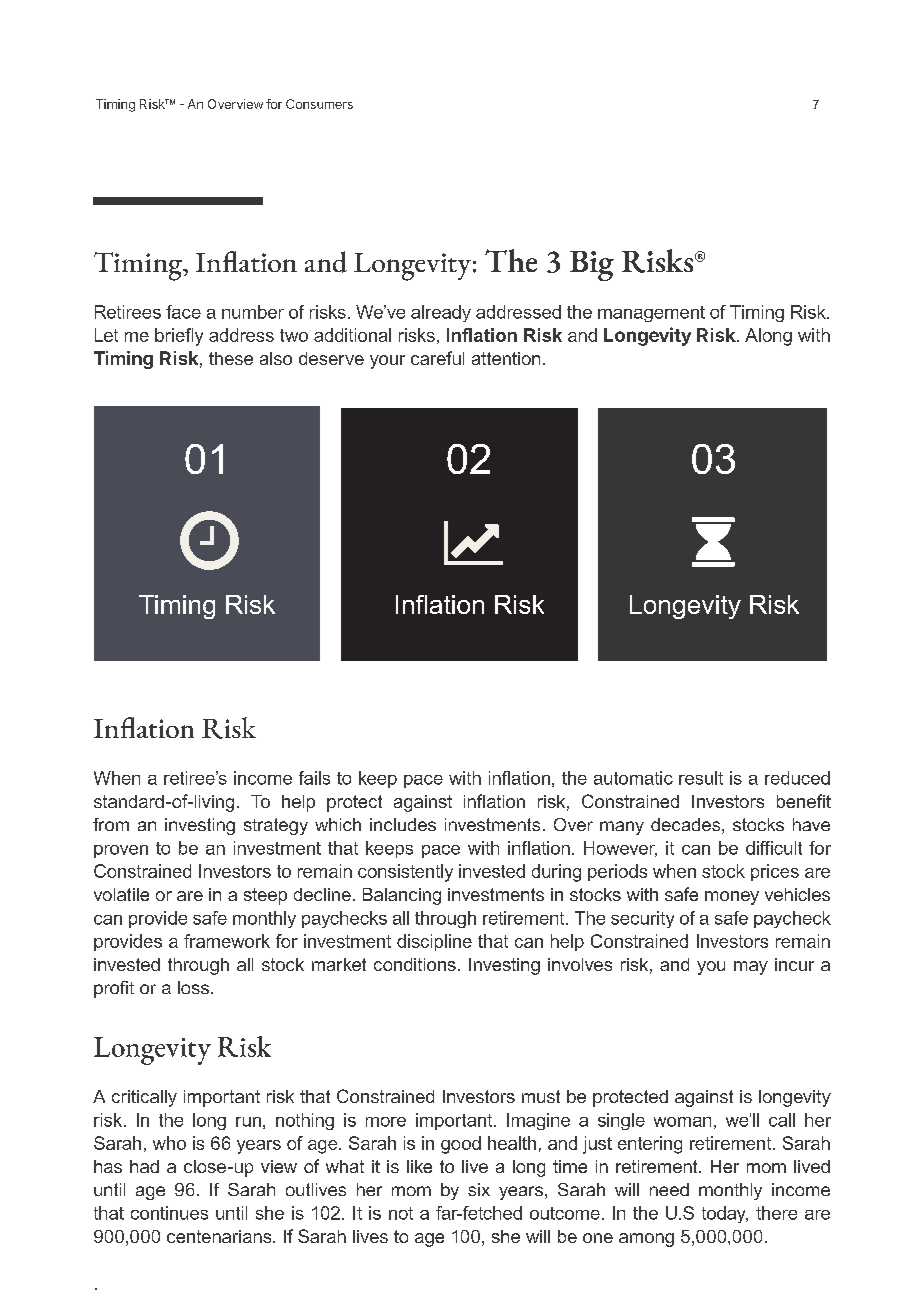 This image has height=1308, width=924. I want to click on includes, so click(403, 824).
